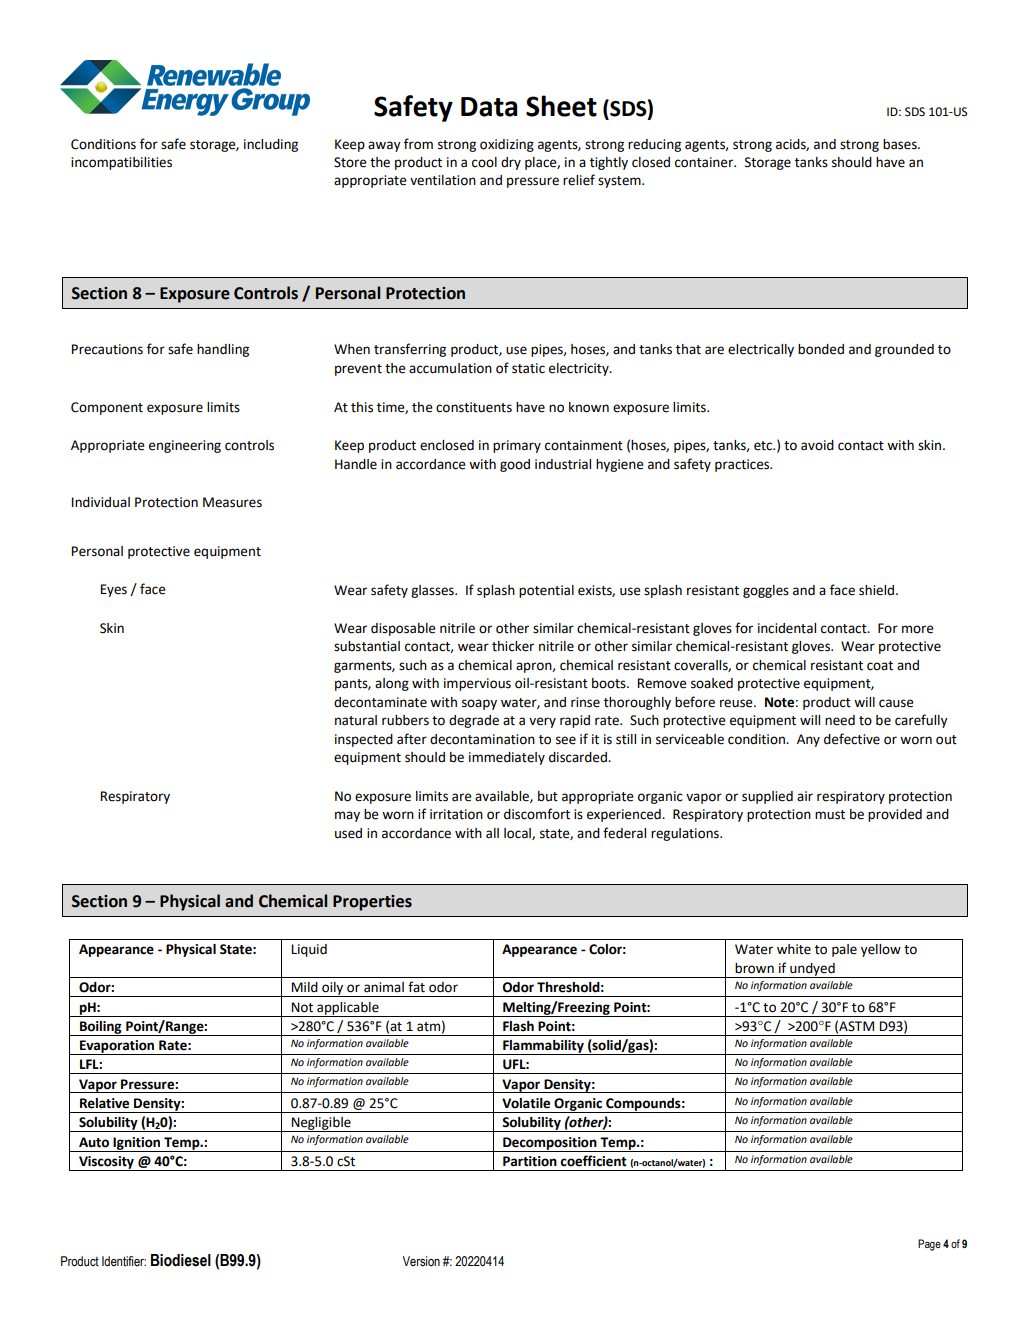  What do you see at coordinates (474, 407) in the page?
I see `constituents` at bounding box center [474, 407].
